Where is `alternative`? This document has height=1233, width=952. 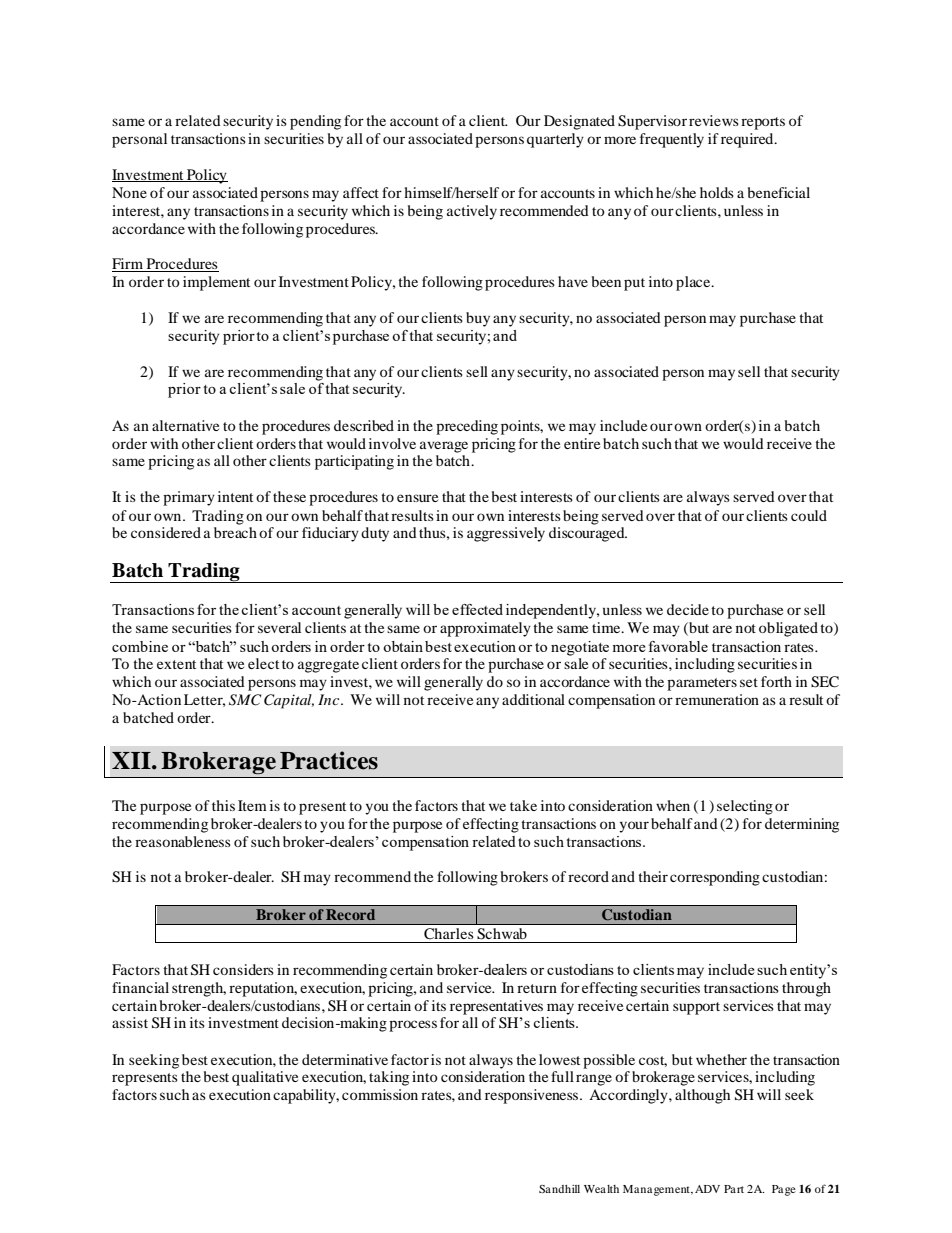 alternative is located at coordinates (185, 425).
